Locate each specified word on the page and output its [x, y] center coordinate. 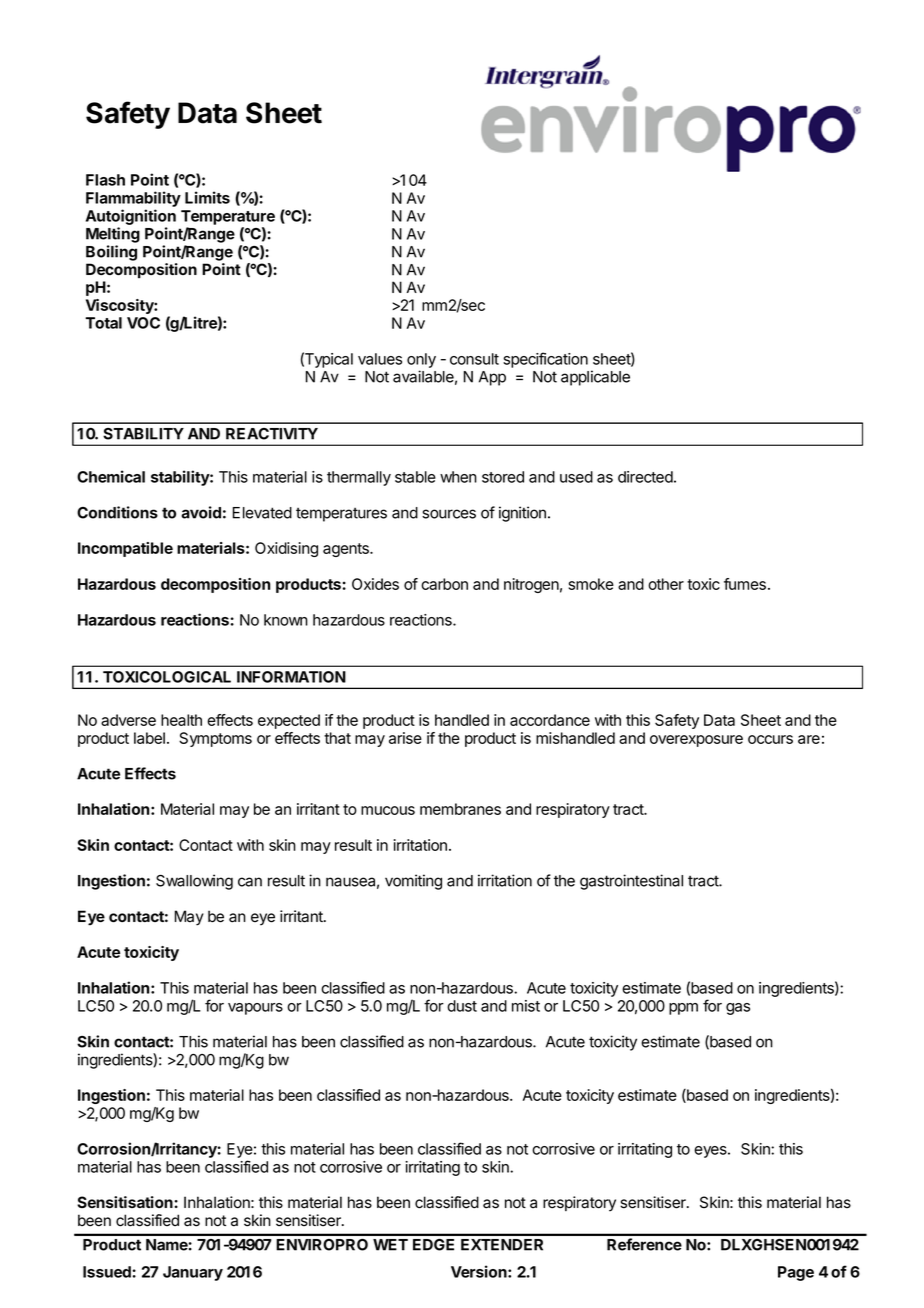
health [181, 720]
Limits [207, 197]
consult [474, 359]
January [193, 1273]
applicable [595, 378]
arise [405, 738]
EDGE [433, 1245]
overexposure [696, 741]
